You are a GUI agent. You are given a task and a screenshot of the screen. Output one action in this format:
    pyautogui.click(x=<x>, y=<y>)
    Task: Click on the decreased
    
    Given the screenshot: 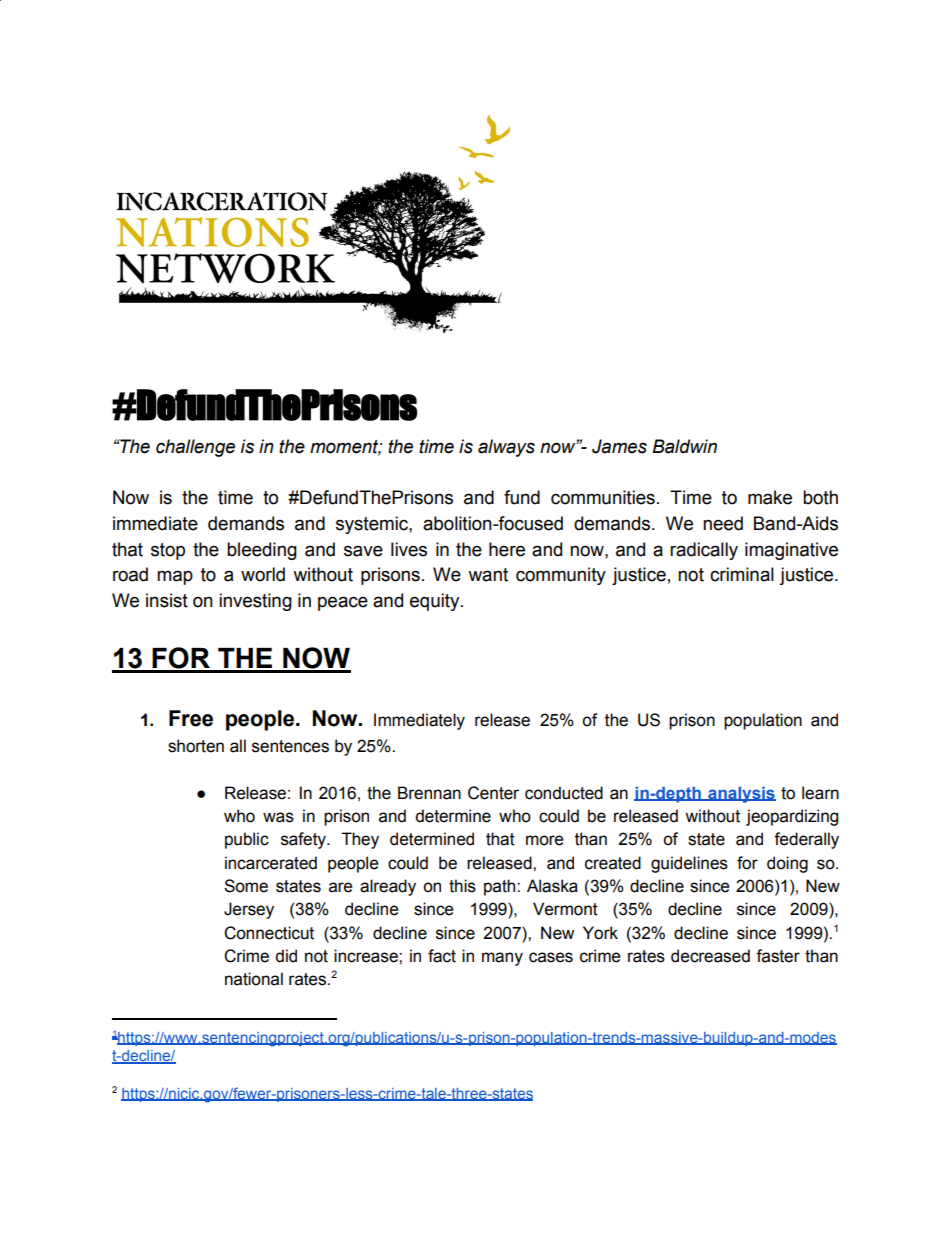 What is the action you would take?
    pyautogui.click(x=710, y=956)
